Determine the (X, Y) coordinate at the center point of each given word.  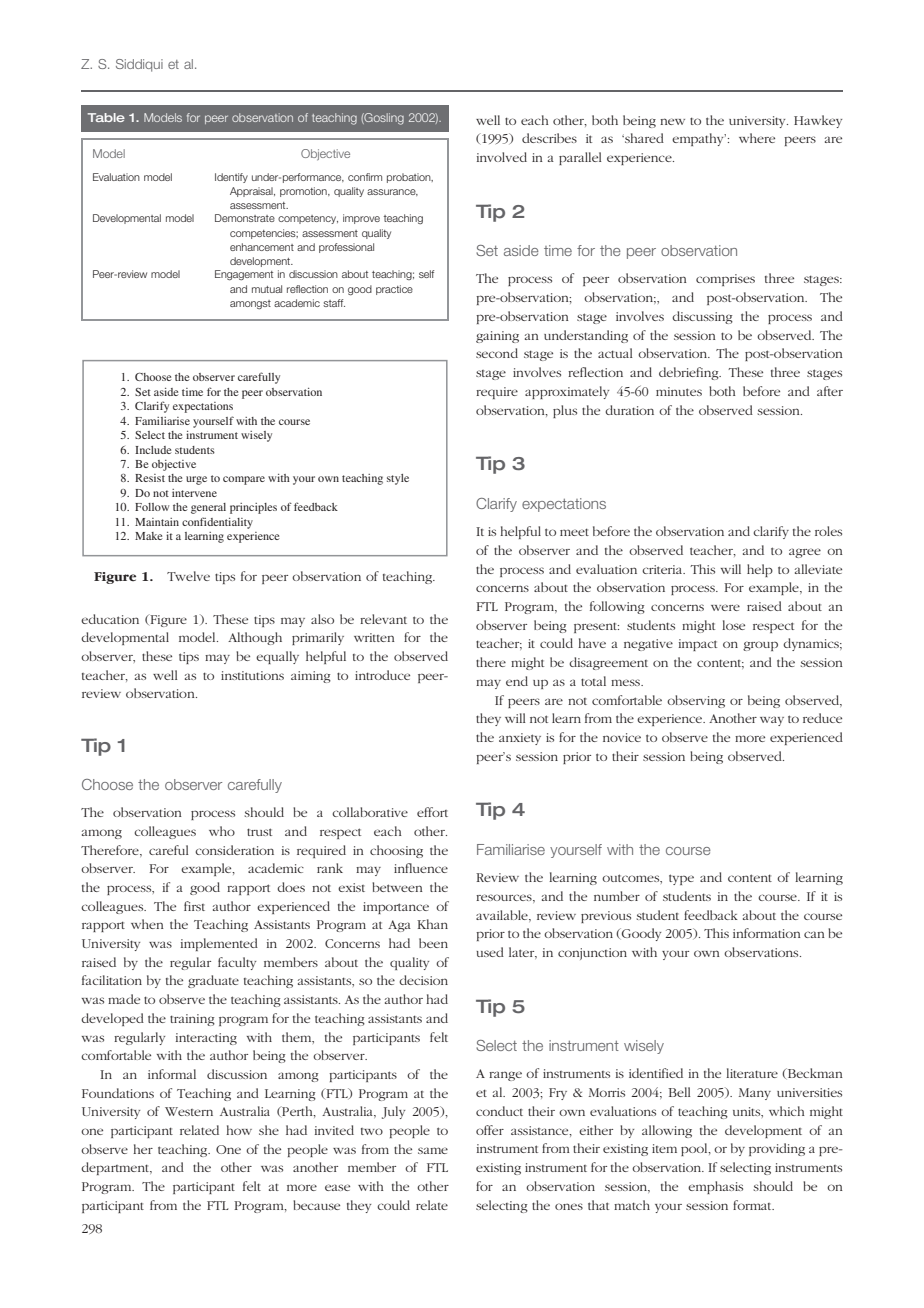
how (239, 1130)
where (757, 138)
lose (733, 625)
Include (153, 450)
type (681, 879)
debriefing (690, 373)
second (497, 353)
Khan (432, 924)
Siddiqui (139, 65)
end (517, 681)
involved (502, 157)
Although (255, 638)
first (194, 906)
